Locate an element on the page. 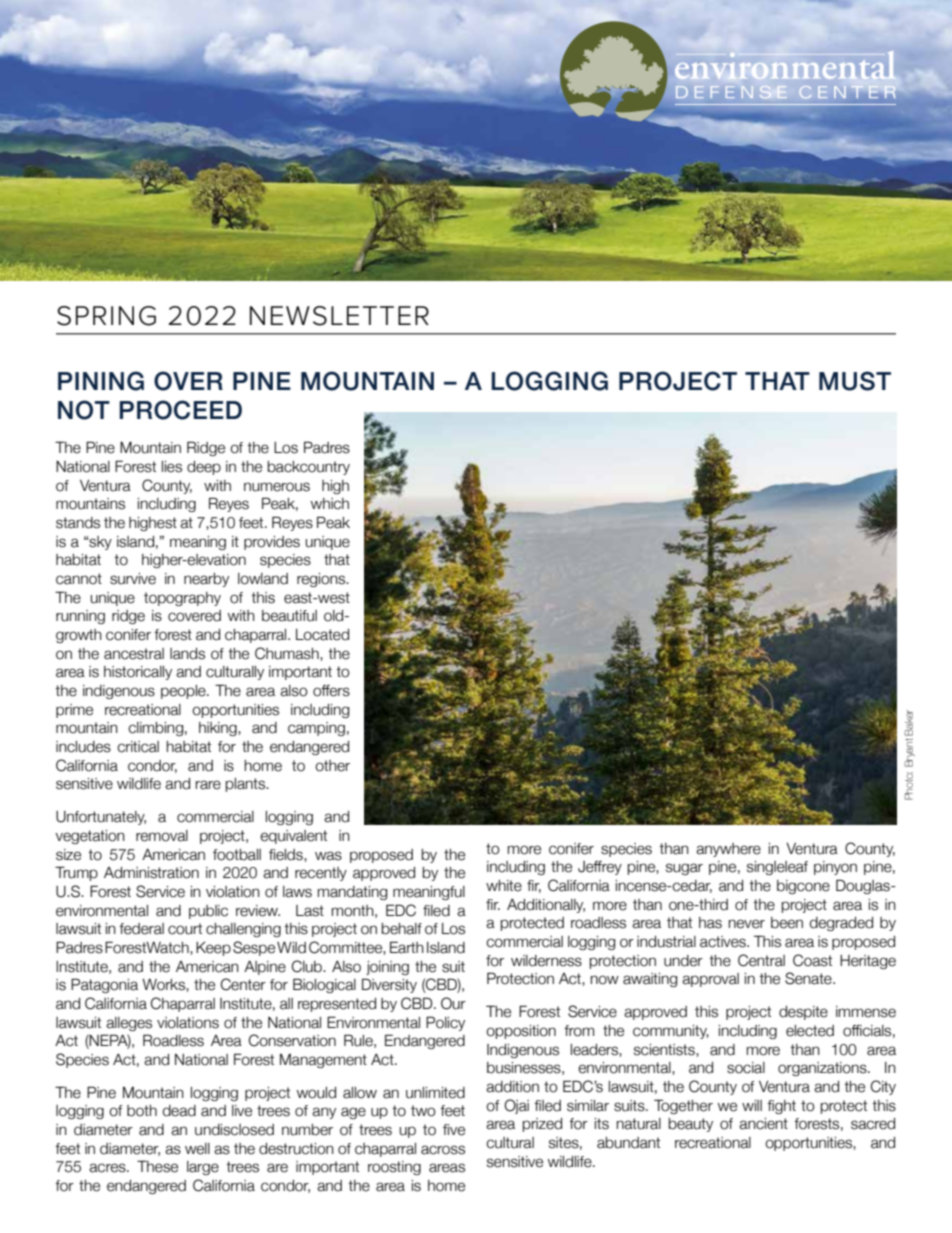  SPRING is located at coordinates (106, 316).
